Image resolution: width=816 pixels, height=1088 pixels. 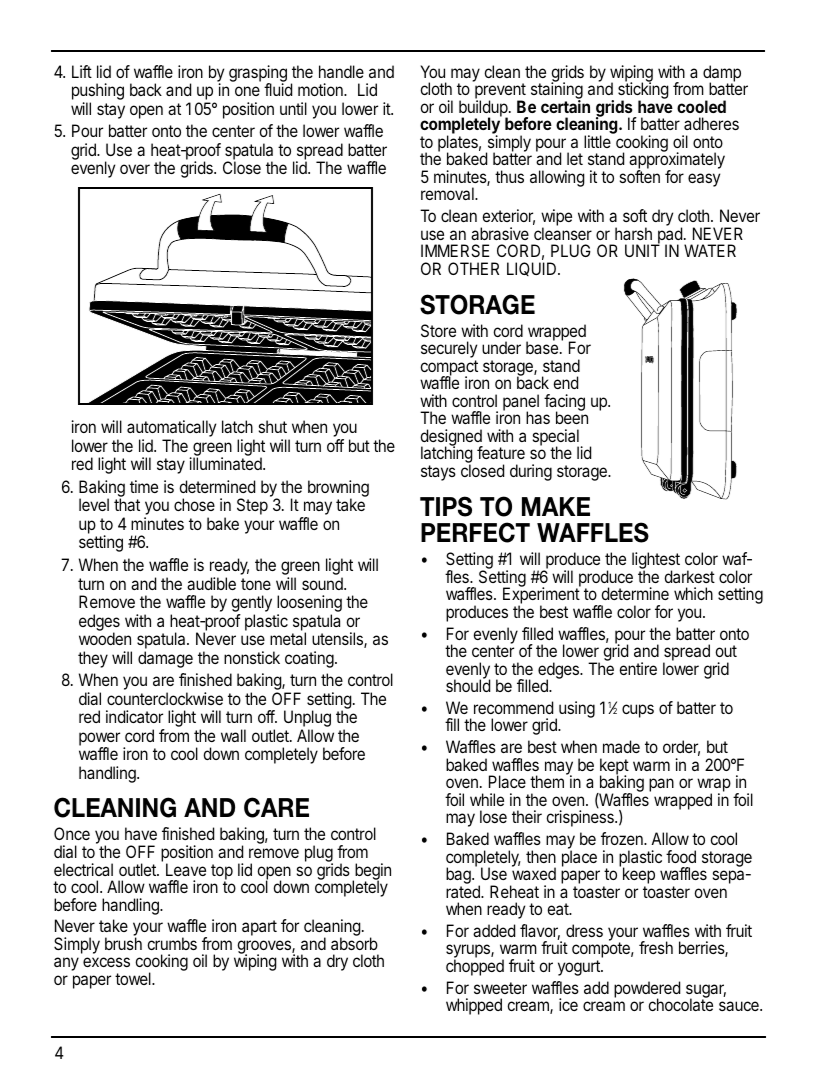 What do you see at coordinates (449, 369) in the screenshot?
I see `compact` at bounding box center [449, 369].
